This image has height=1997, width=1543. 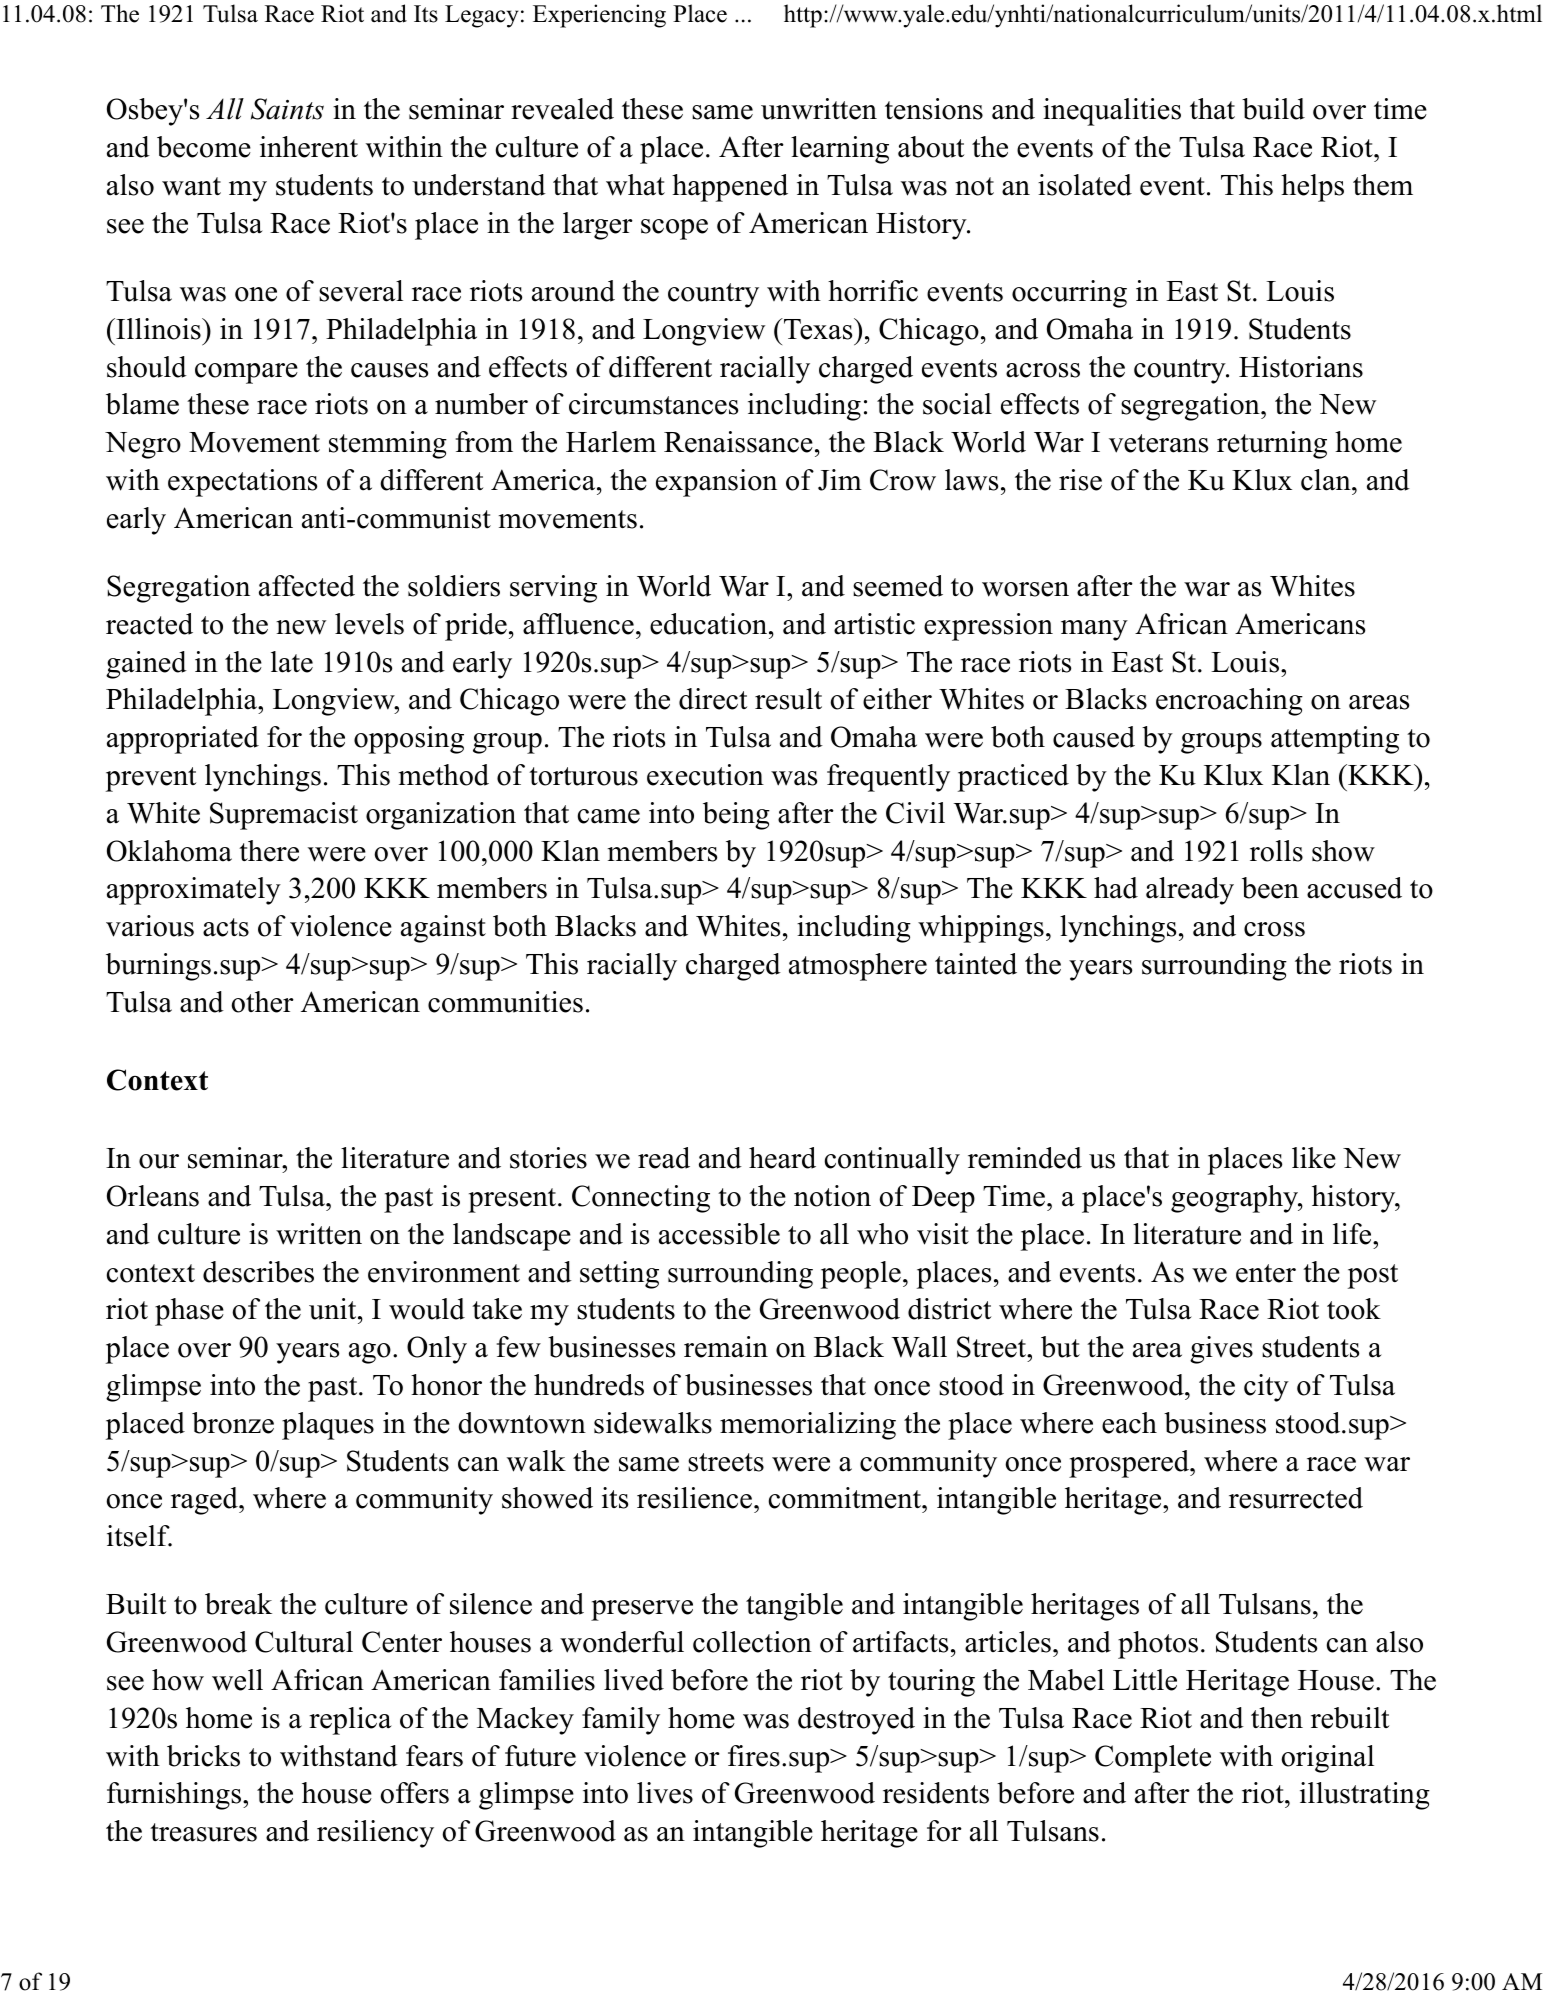 I want to click on Saints, so click(x=287, y=109).
